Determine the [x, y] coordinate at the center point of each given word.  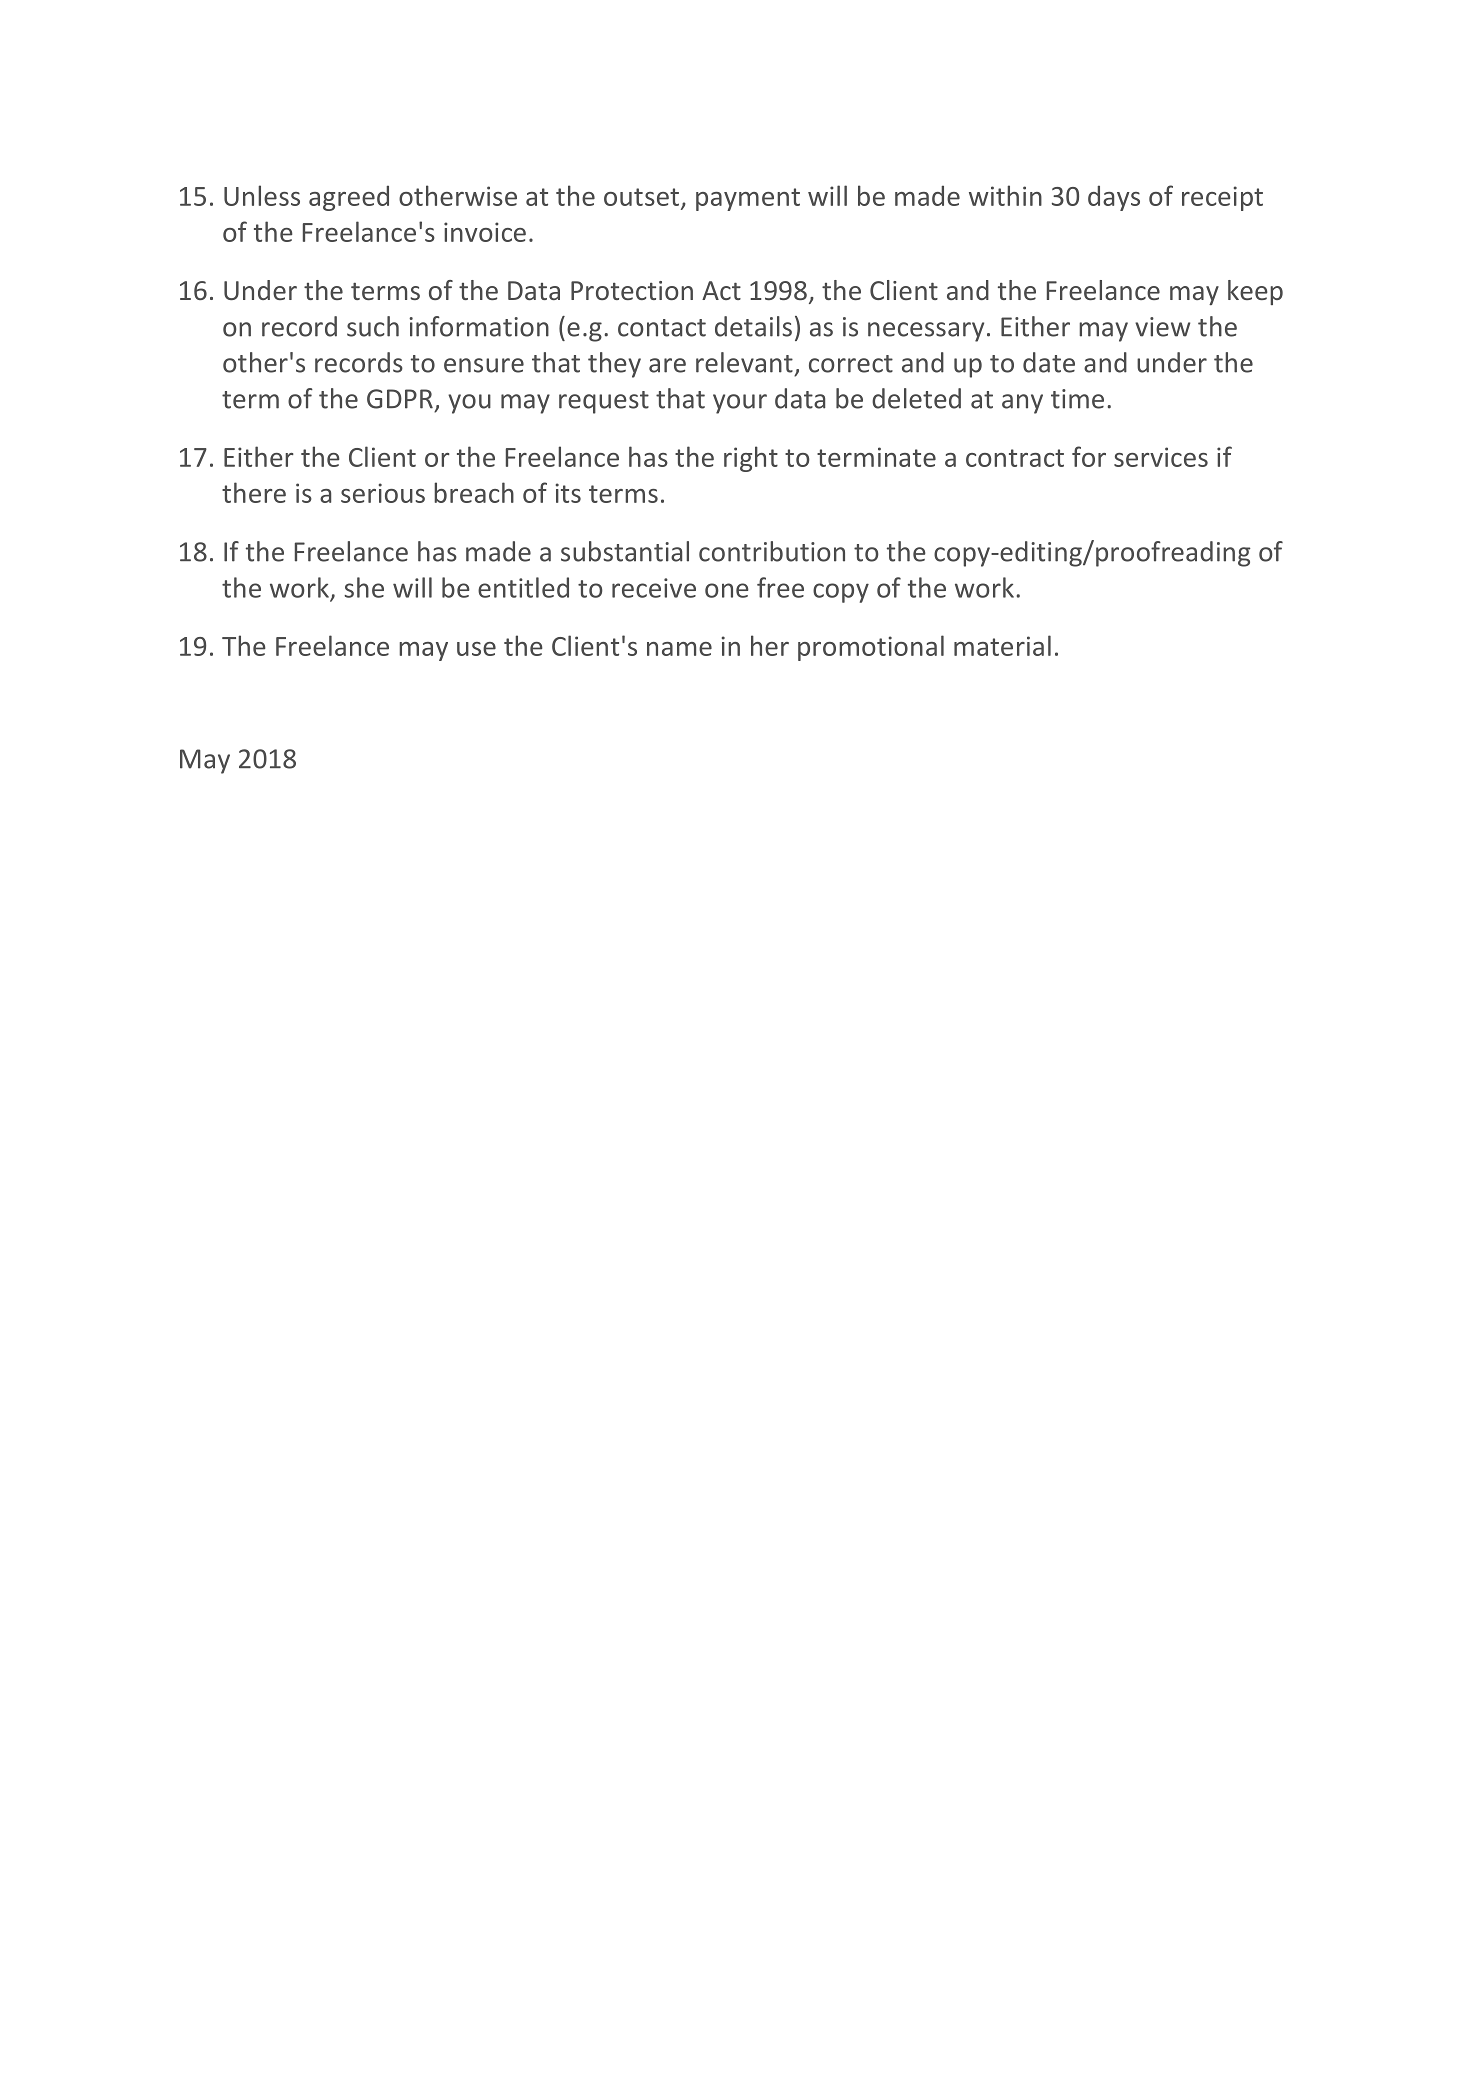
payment [748, 199]
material [1002, 645]
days [1114, 198]
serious [383, 493]
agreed [349, 198]
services [1161, 457]
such [373, 326]
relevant [744, 362]
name [679, 649]
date [1049, 362]
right [751, 459]
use [476, 649]
